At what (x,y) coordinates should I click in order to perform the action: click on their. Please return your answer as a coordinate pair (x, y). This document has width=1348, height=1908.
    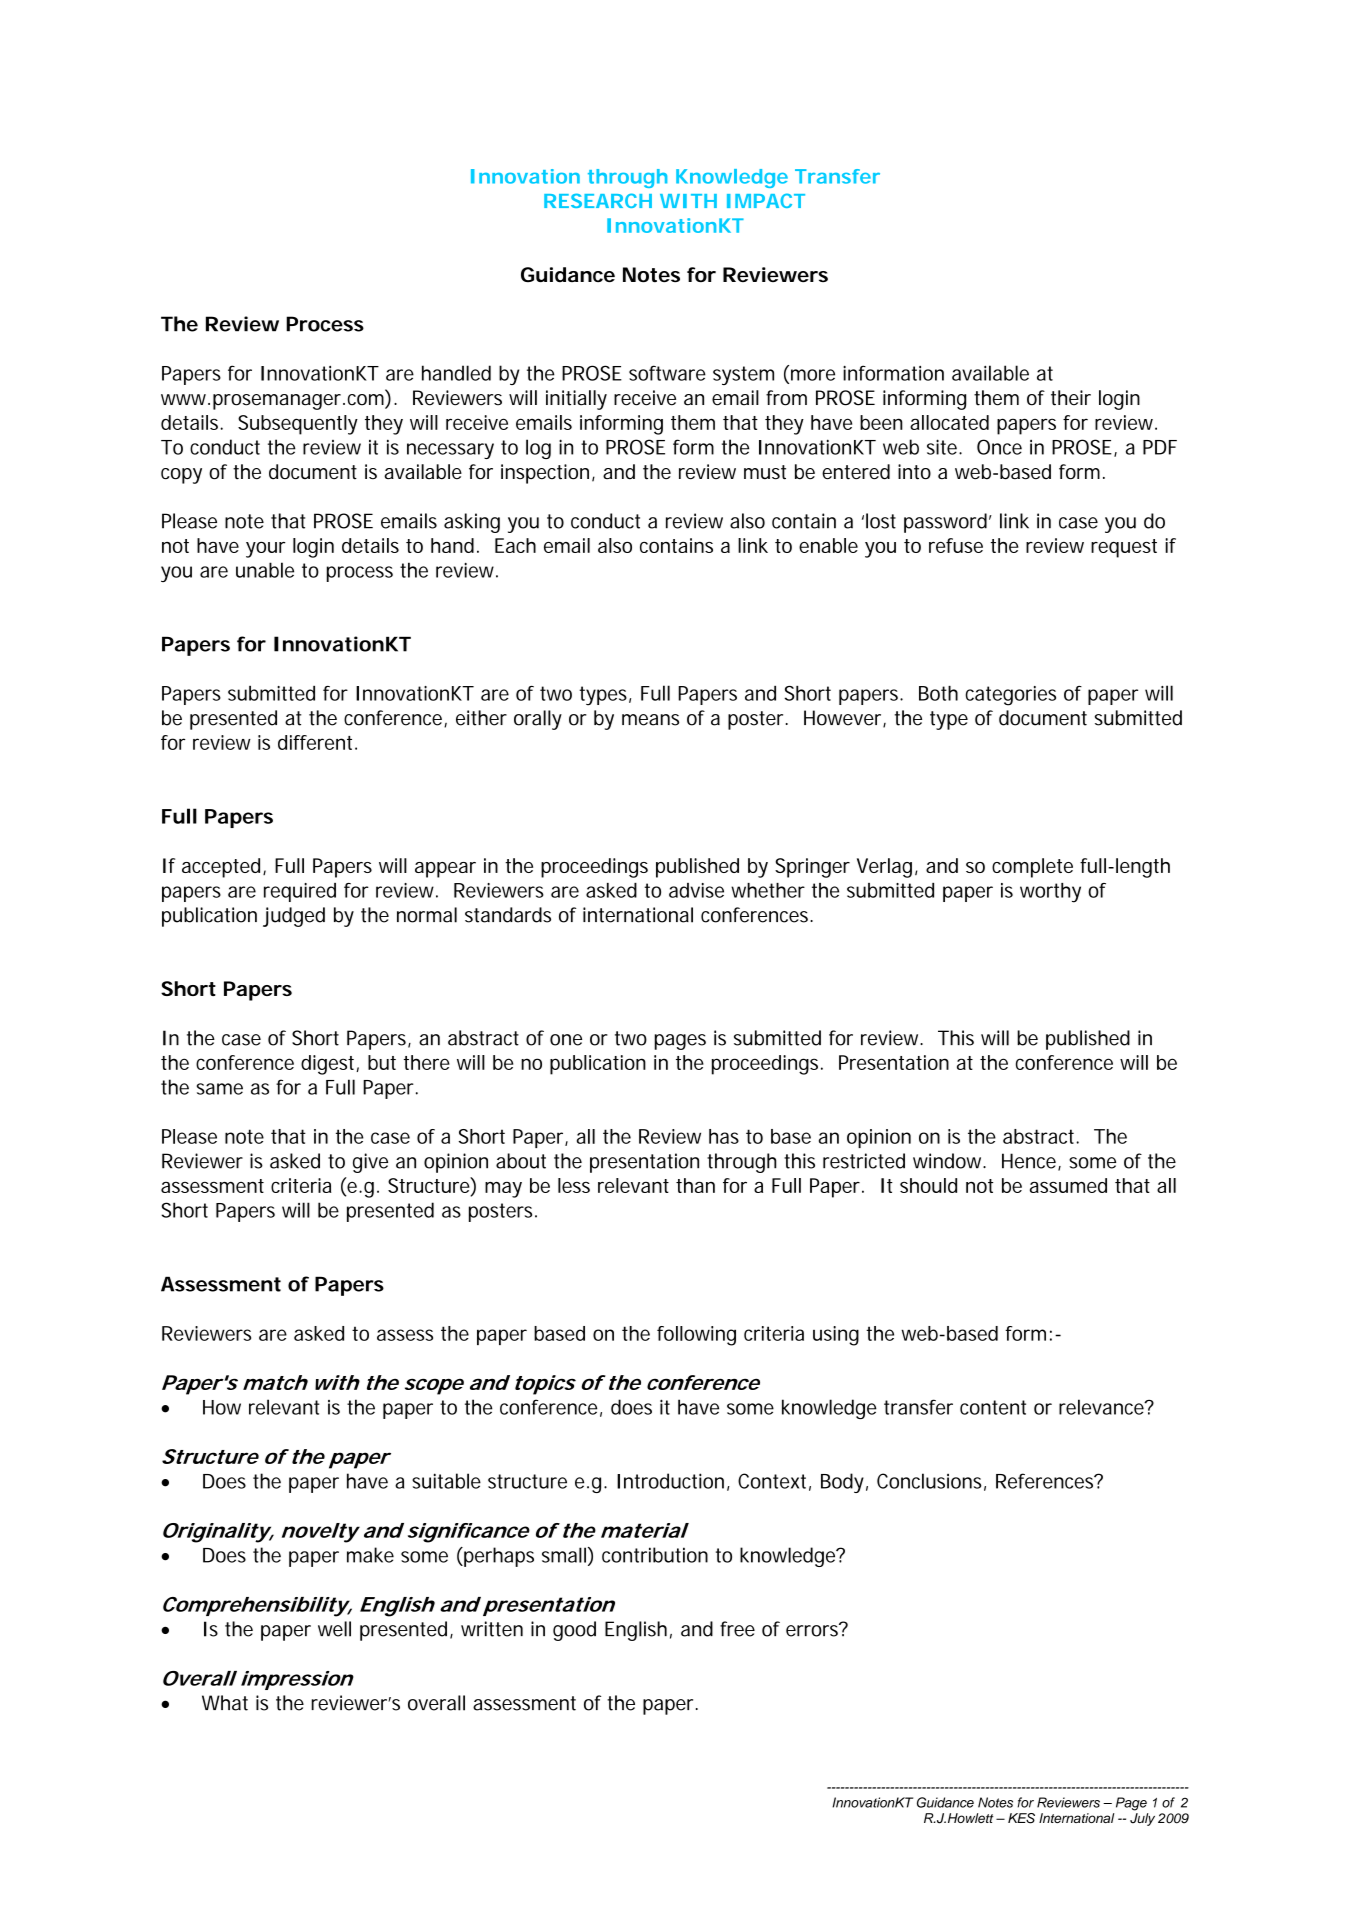
    Looking at the image, I should click on (1071, 398).
